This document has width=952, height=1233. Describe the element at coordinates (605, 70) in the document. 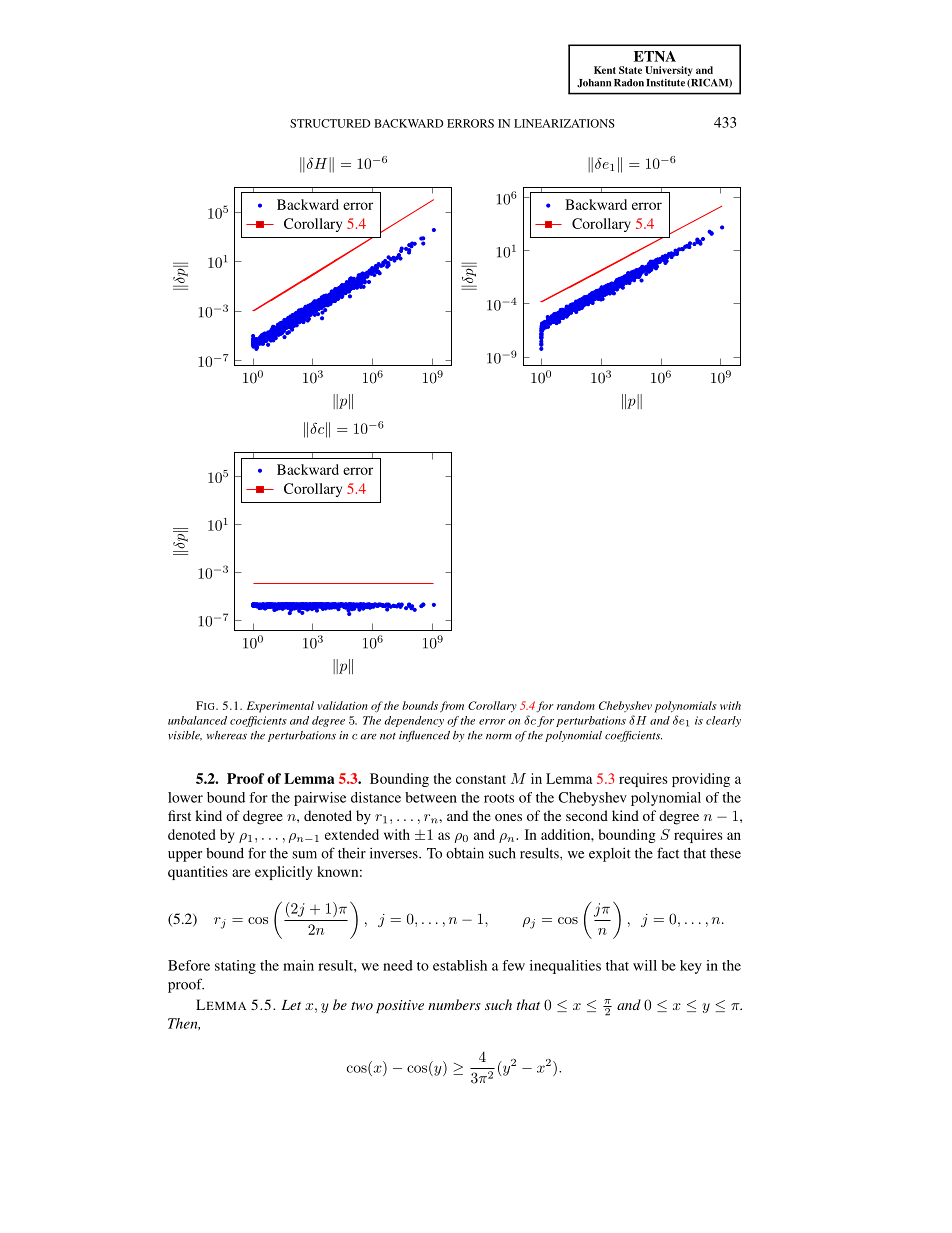

I see `Kent` at that location.
